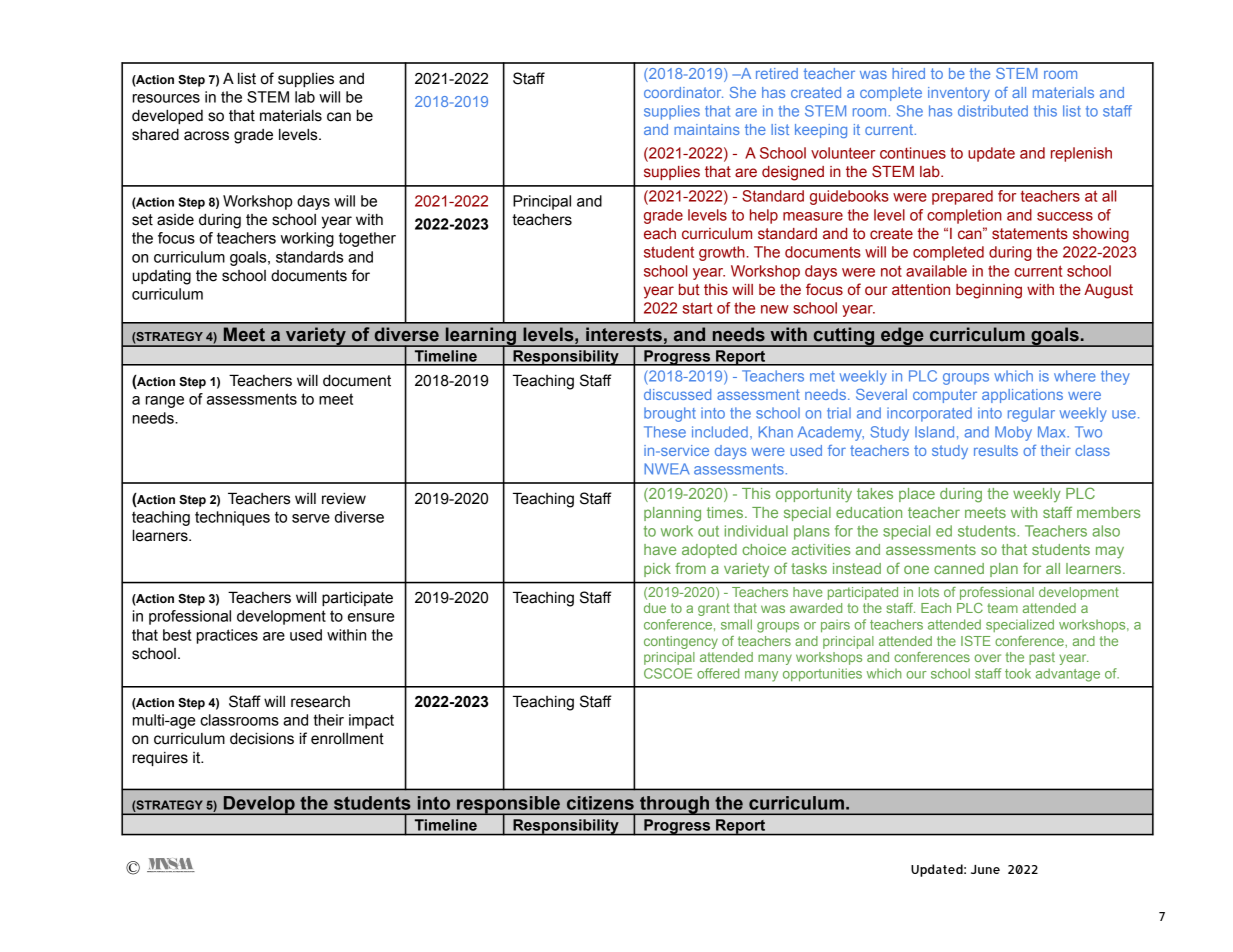  What do you see at coordinates (166, 98) in the screenshot?
I see `resources` at bounding box center [166, 98].
